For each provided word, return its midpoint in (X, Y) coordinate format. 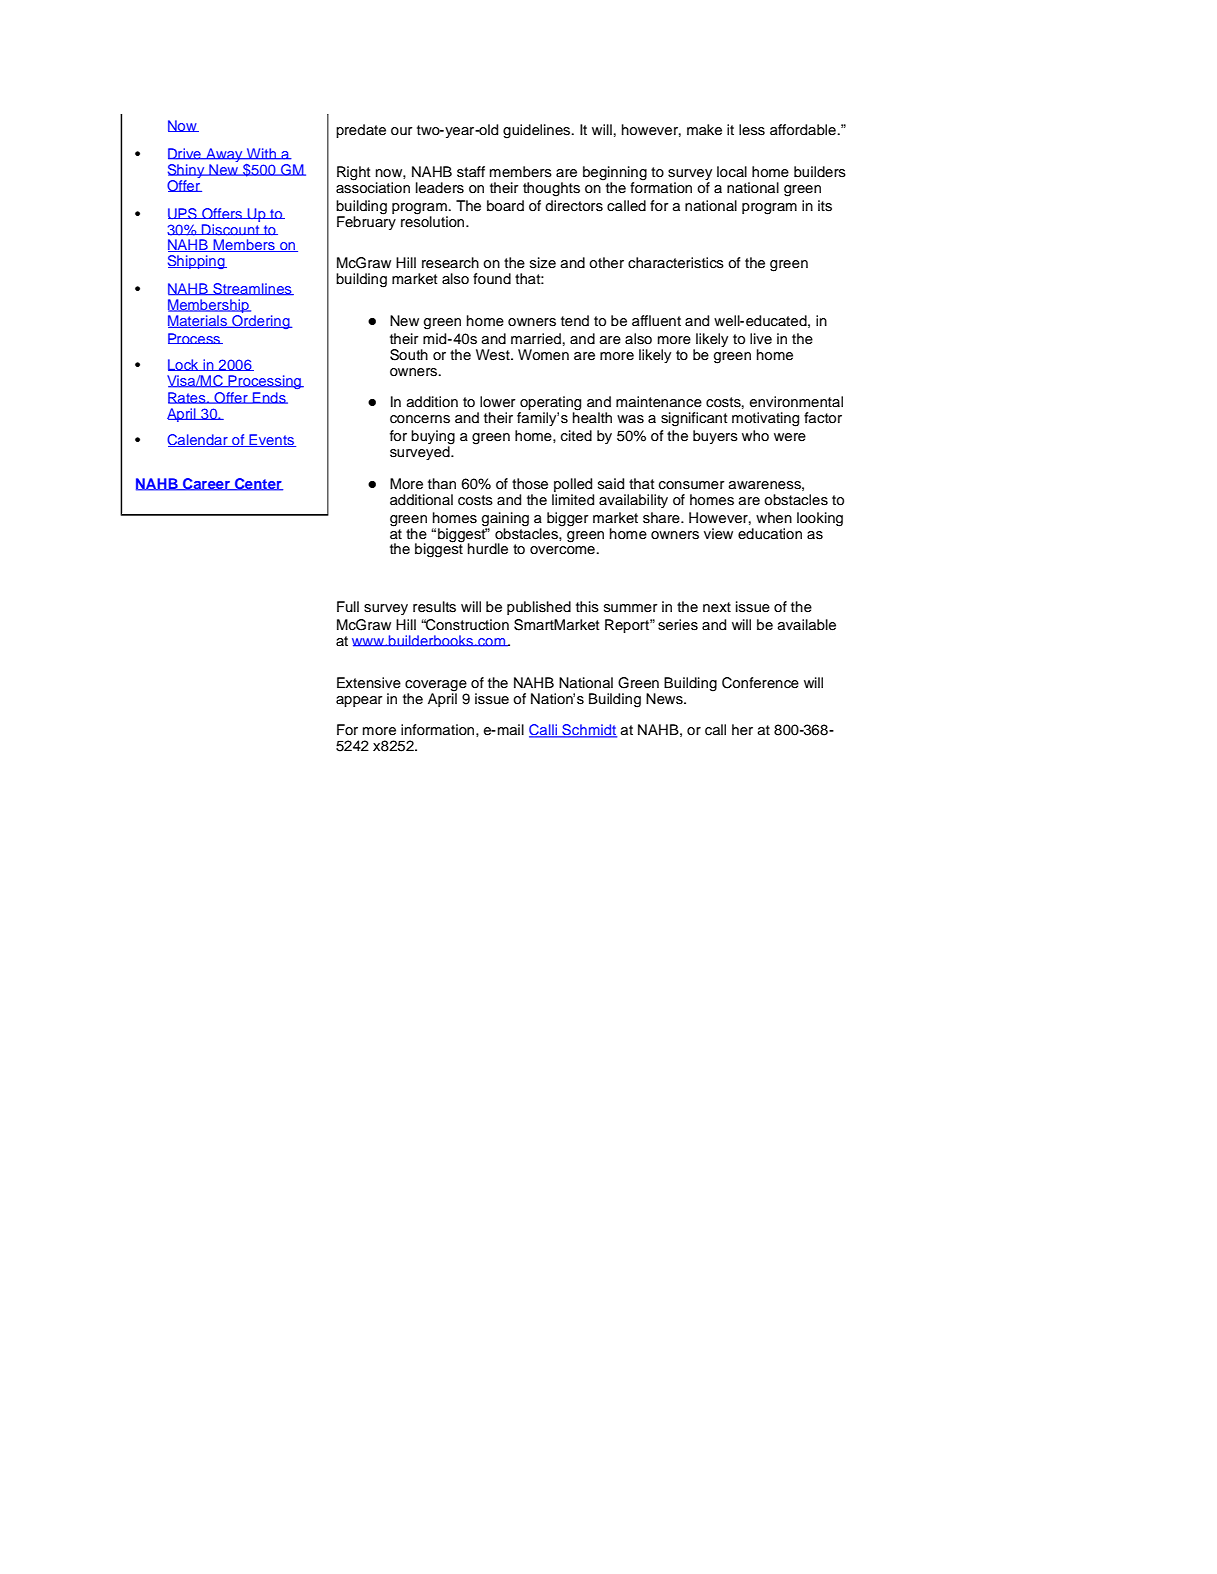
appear (359, 701)
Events (271, 440)
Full (348, 606)
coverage (436, 686)
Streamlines (252, 289)
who (755, 435)
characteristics (676, 263)
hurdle (488, 549)
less (752, 130)
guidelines (538, 131)
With (261, 154)
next (717, 607)
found (492, 278)
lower (498, 402)
